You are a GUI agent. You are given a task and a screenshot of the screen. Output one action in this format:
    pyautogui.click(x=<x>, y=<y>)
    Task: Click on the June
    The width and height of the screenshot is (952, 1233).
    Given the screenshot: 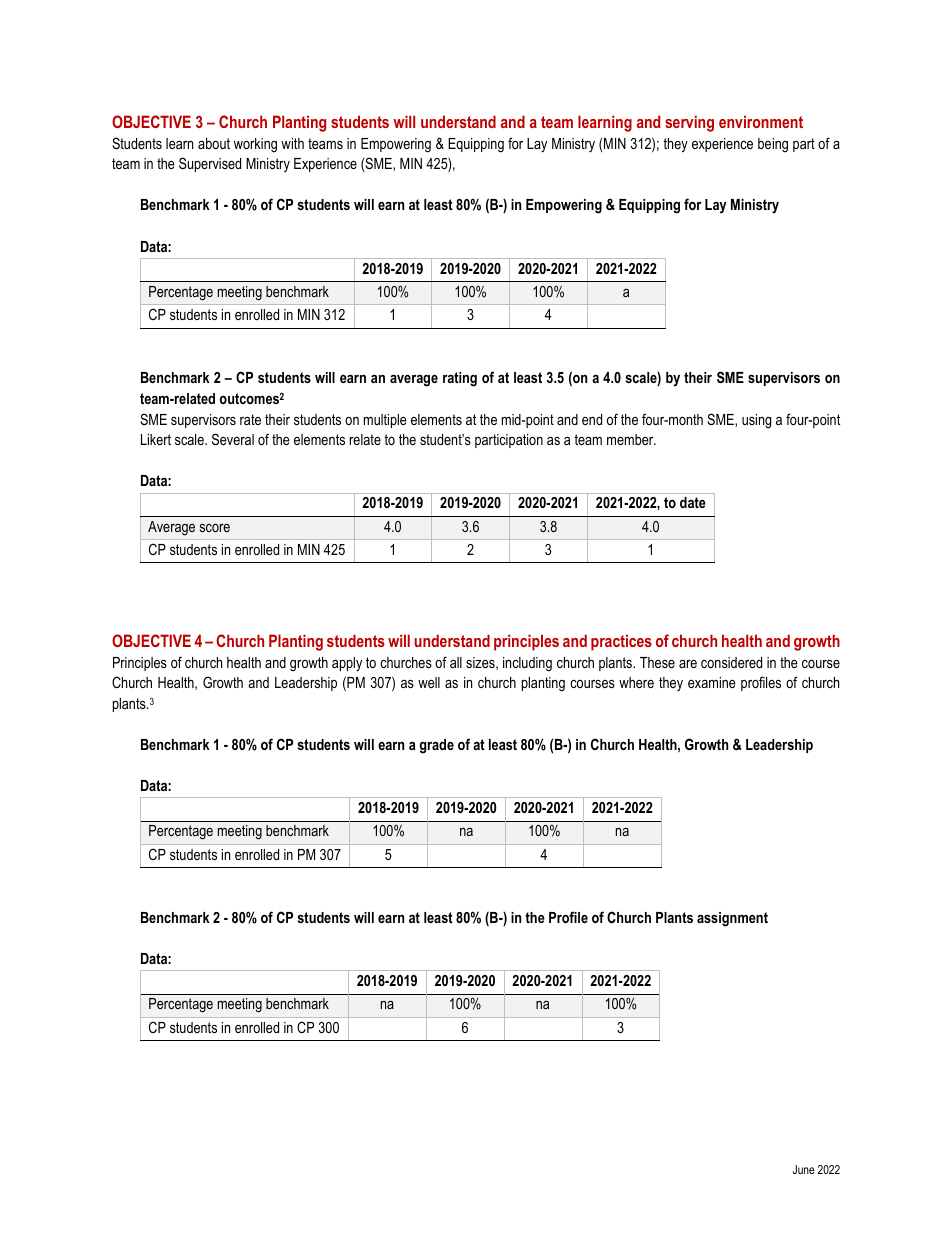 What is the action you would take?
    pyautogui.click(x=804, y=1169)
